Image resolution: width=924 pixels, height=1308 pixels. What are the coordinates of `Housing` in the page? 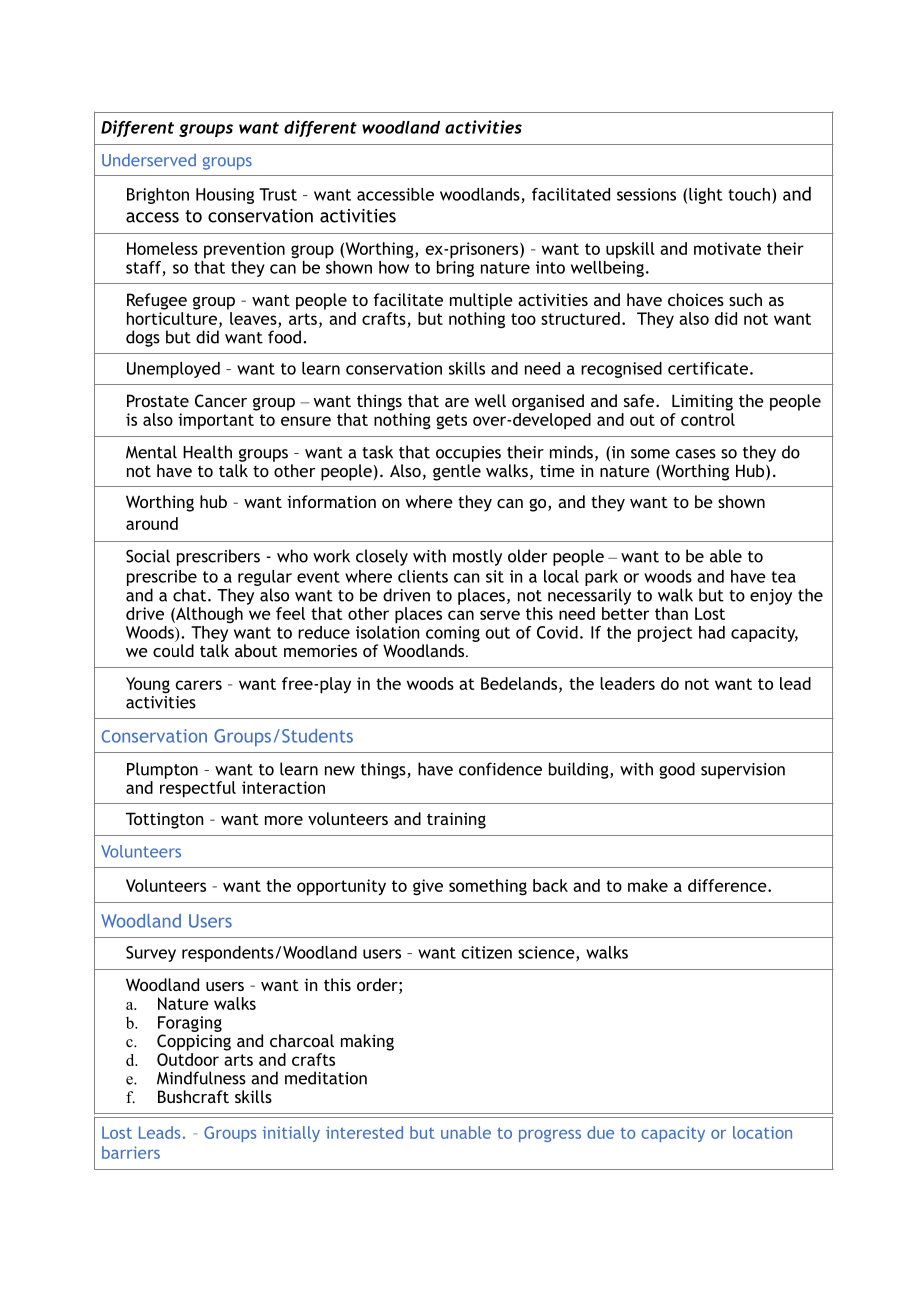 It's located at (225, 196).
